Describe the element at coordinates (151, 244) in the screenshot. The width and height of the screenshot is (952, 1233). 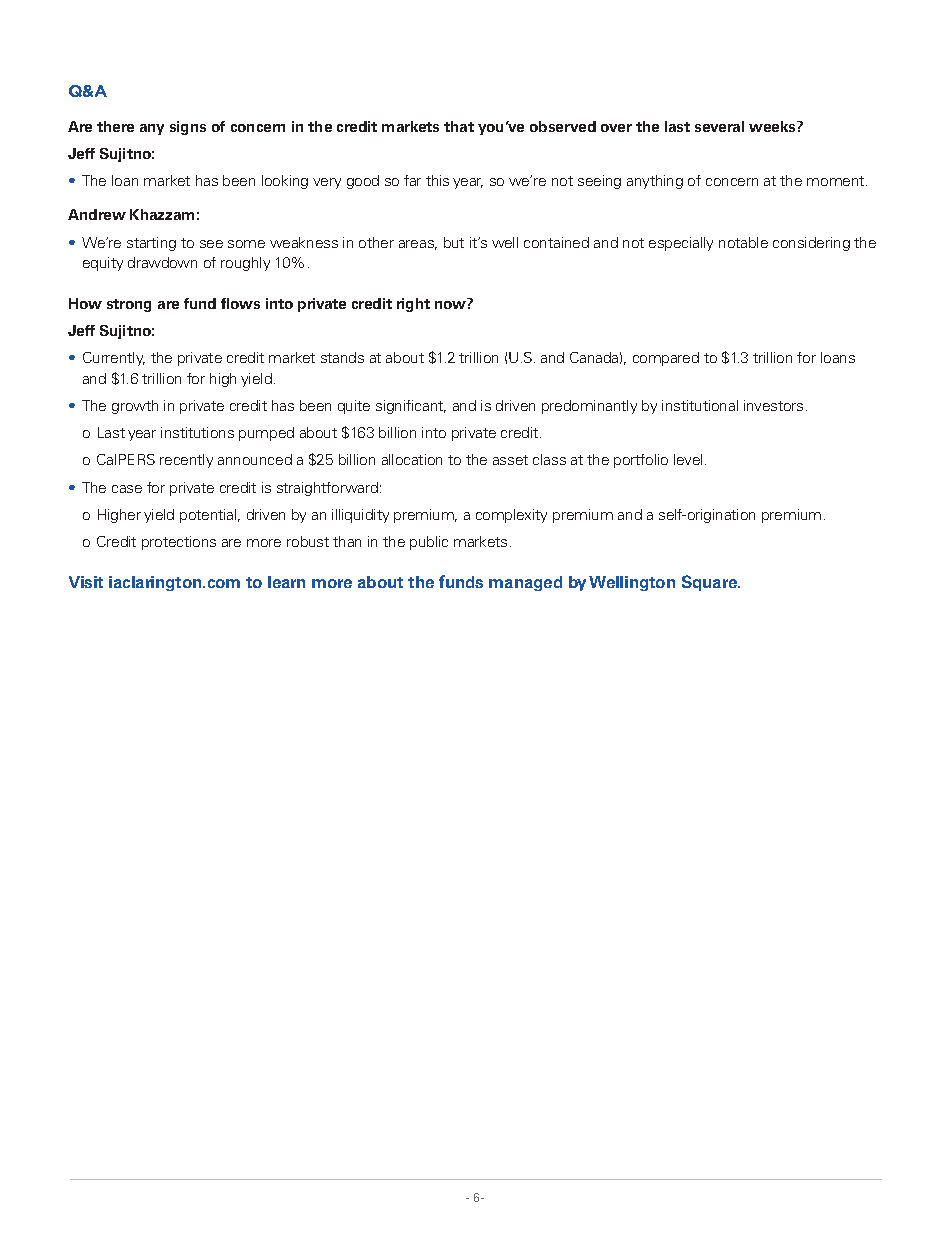
I see `starting` at that location.
